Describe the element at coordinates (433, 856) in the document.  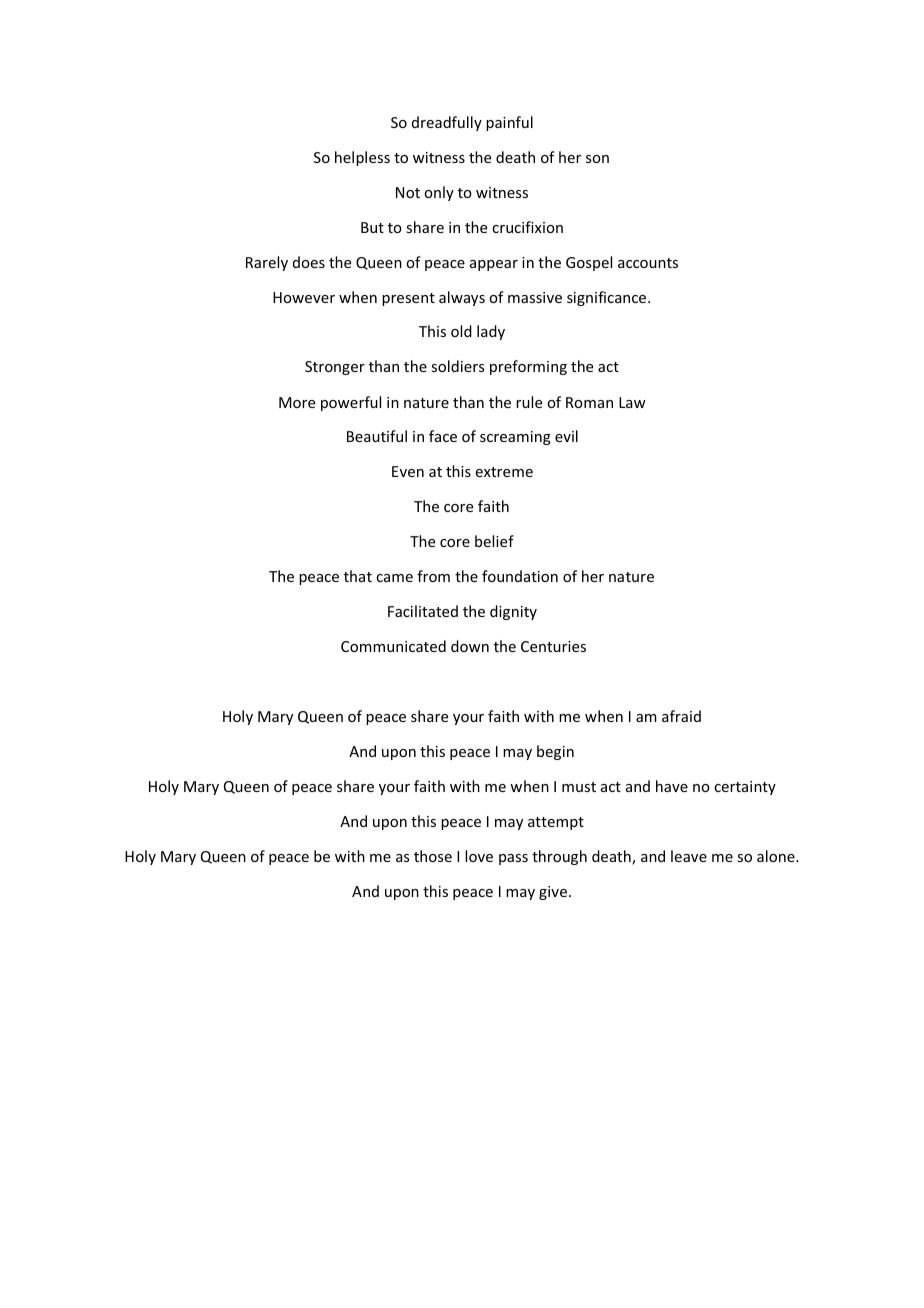
I see `those` at that location.
